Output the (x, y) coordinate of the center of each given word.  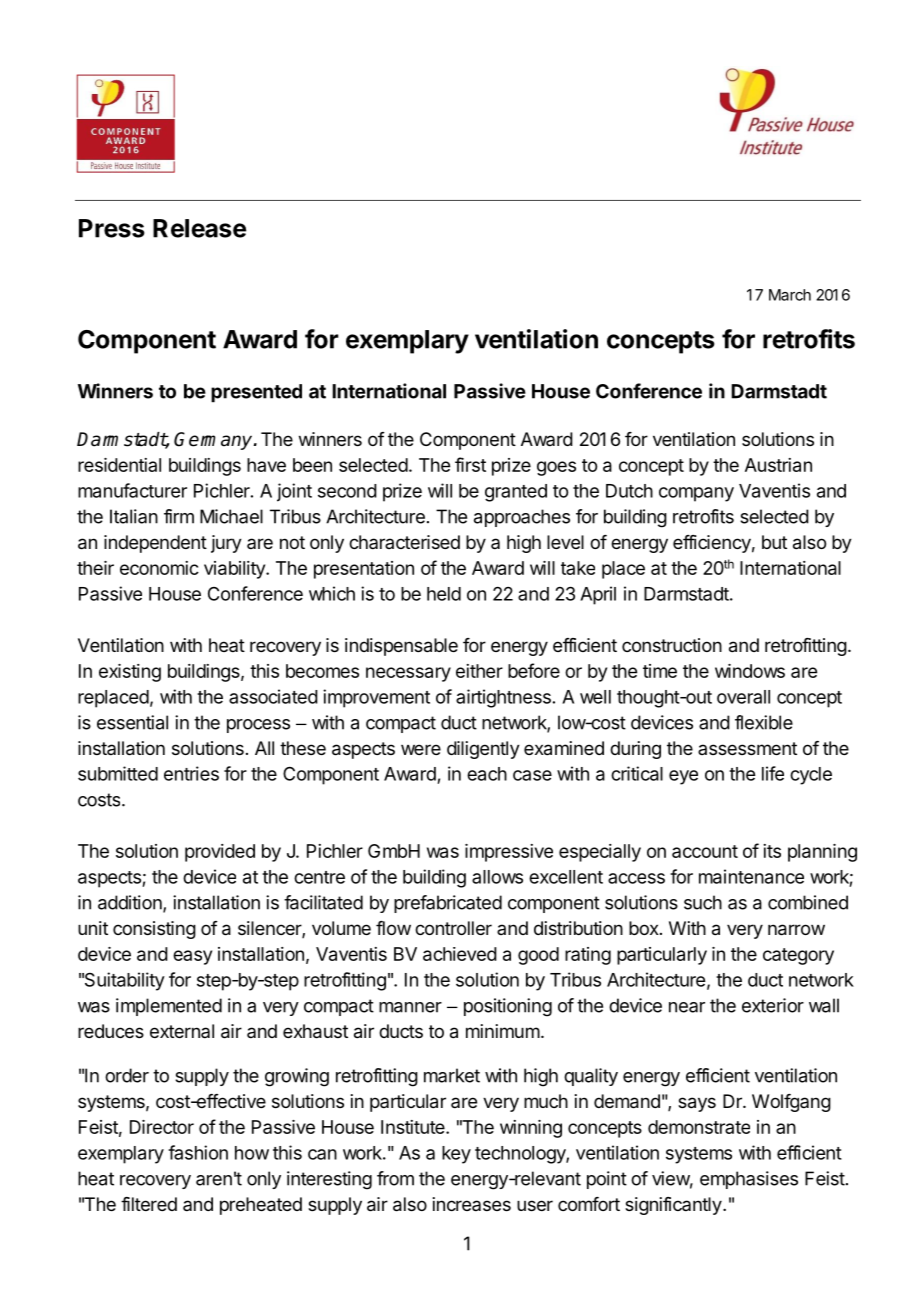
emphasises (749, 1180)
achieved (460, 954)
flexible (764, 722)
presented (256, 393)
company (696, 494)
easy (192, 957)
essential (132, 722)
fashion (198, 1152)
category (798, 956)
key (456, 1155)
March (790, 295)
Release (199, 228)
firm (179, 516)
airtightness (503, 698)
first (470, 464)
